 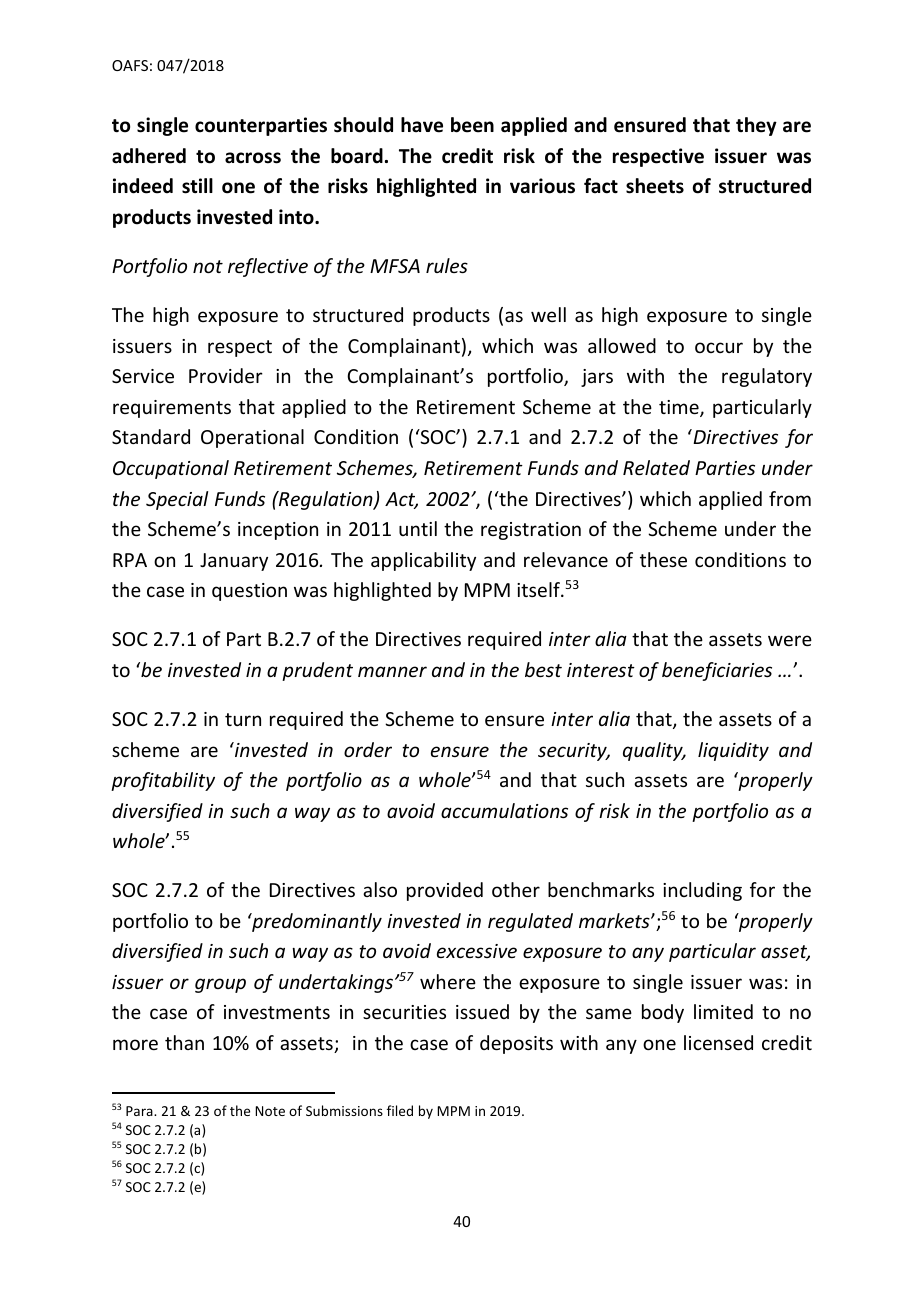 What do you see at coordinates (733, 751) in the screenshot?
I see `liquidity` at bounding box center [733, 751].
